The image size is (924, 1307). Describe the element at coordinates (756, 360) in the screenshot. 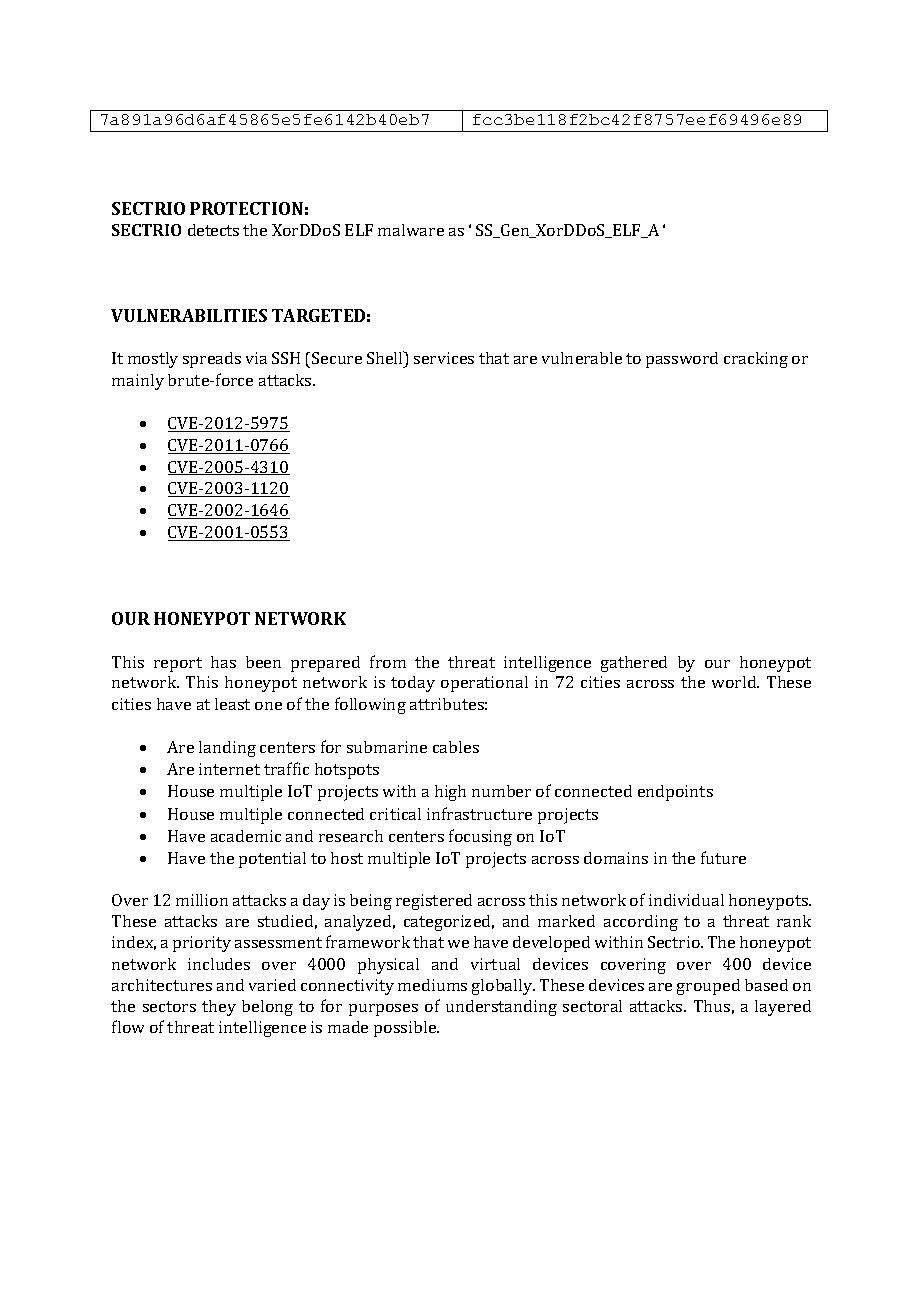

I see `cracking` at that location.
